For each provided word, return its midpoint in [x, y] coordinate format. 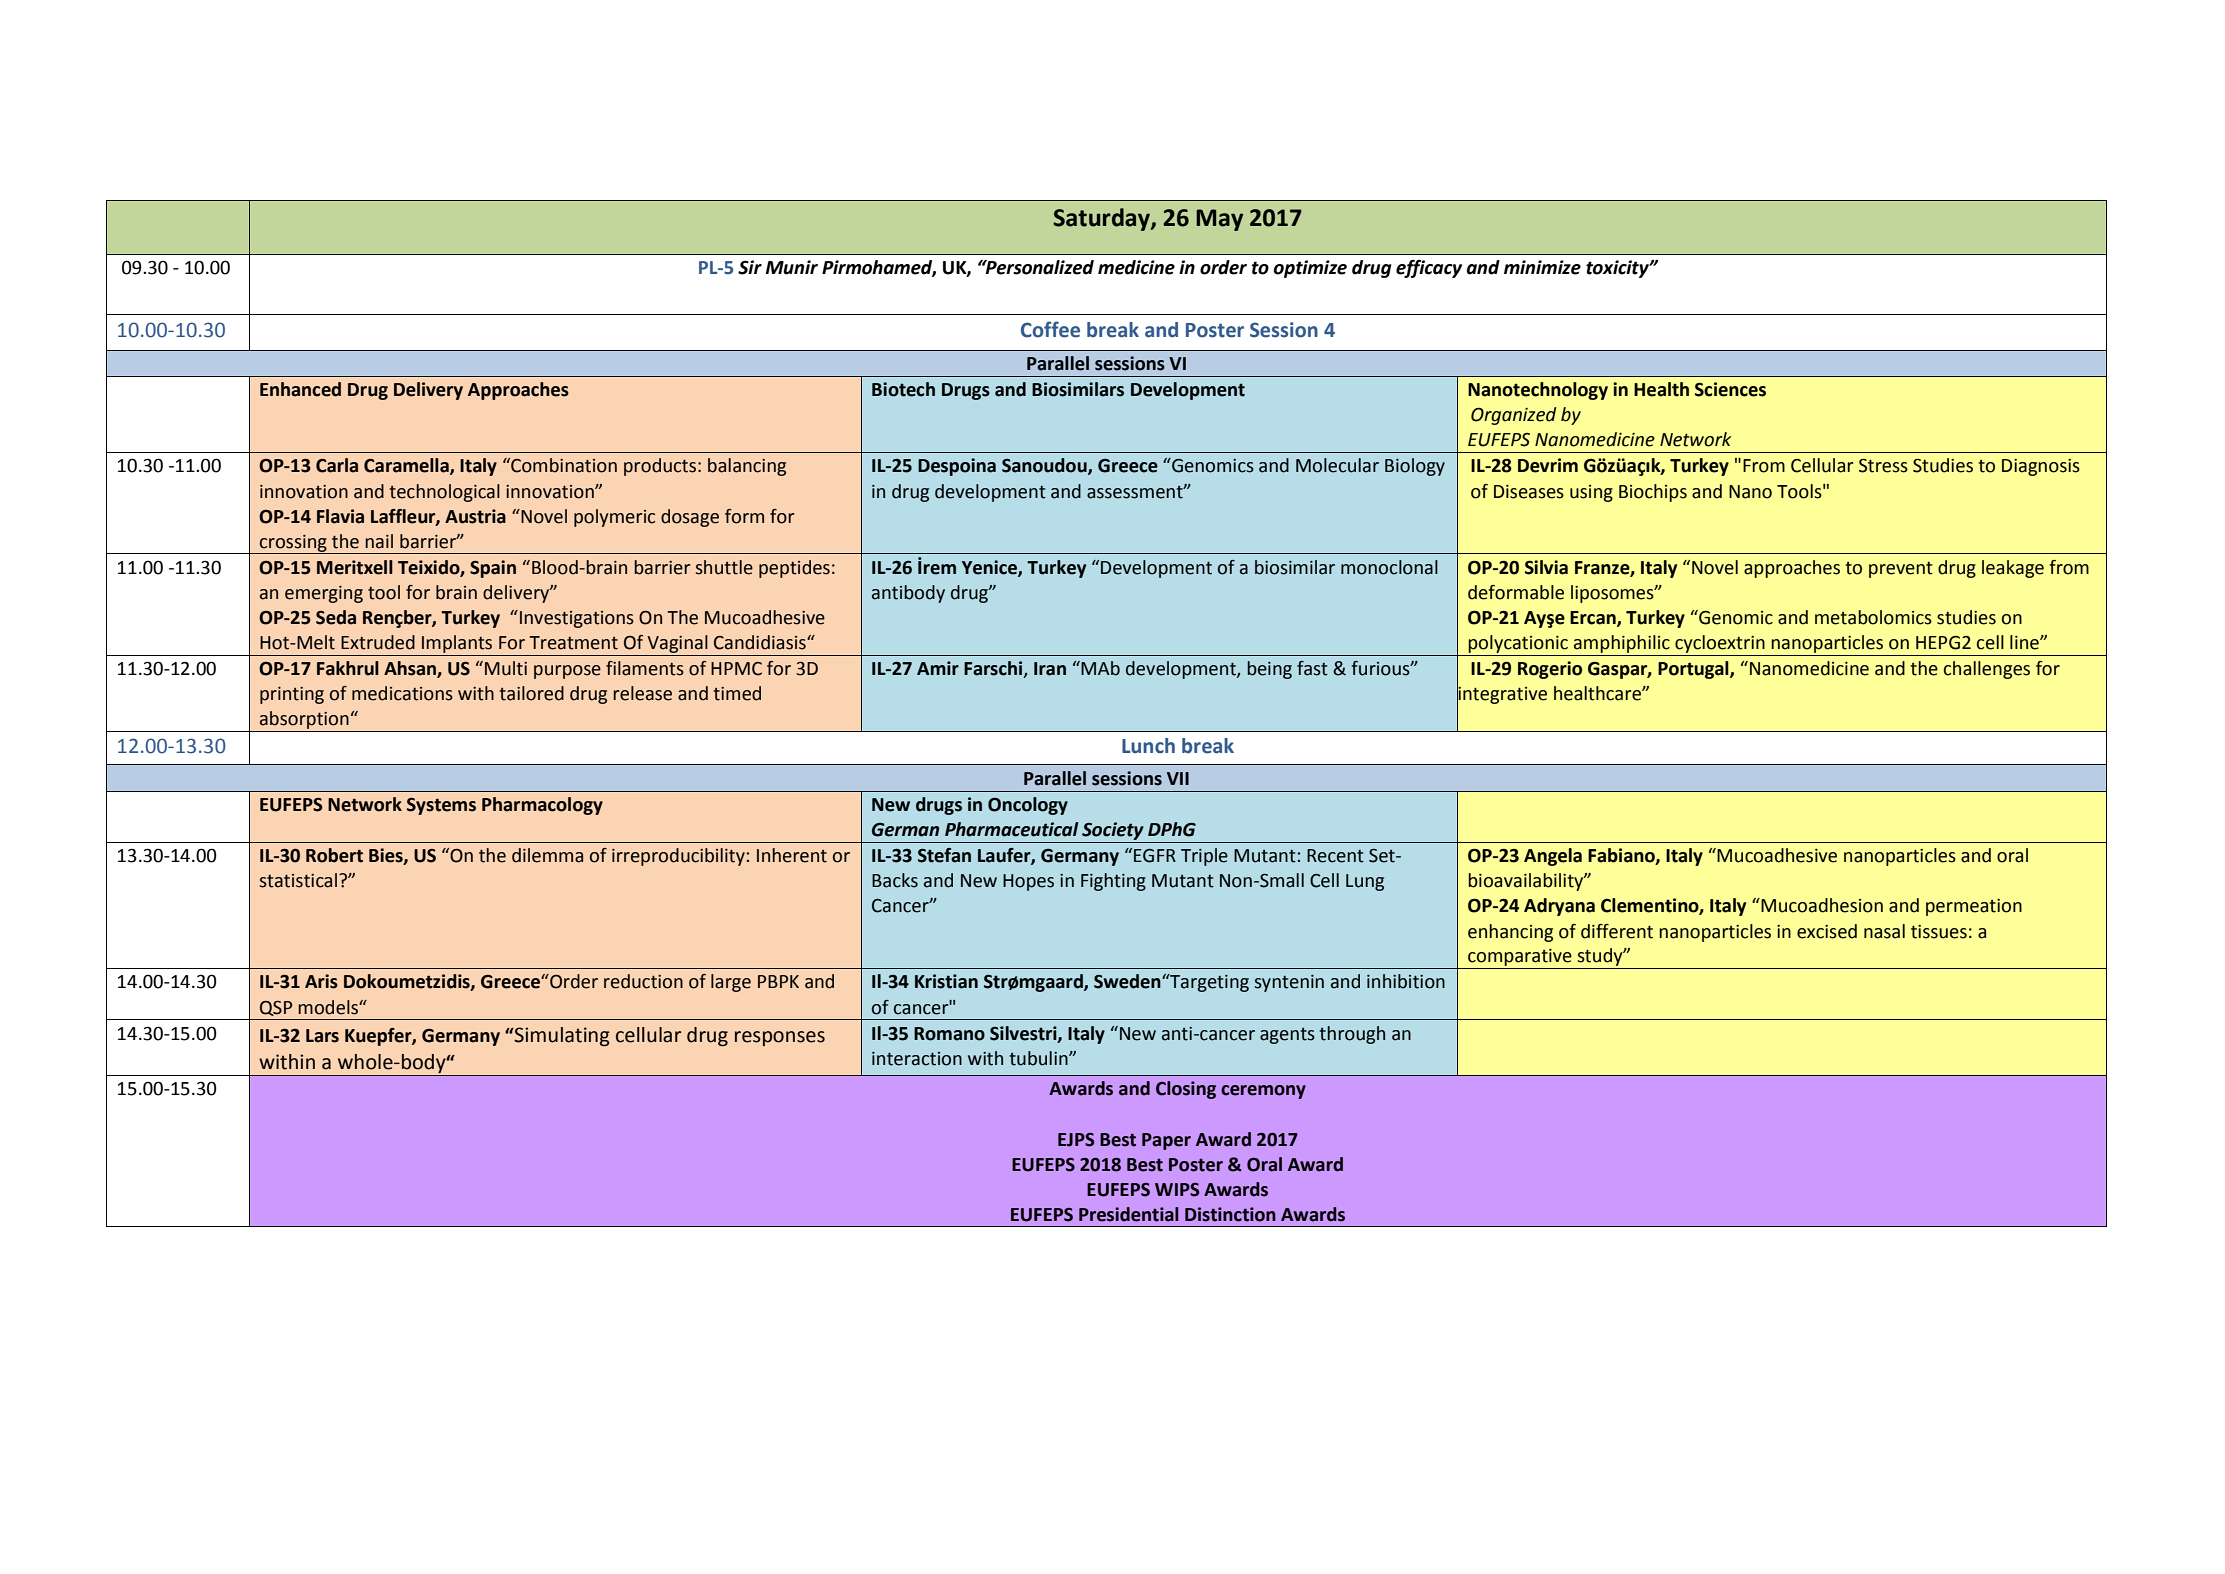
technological [444, 493]
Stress [1883, 466]
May [1219, 220]
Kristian [946, 981]
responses [780, 1038]
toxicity [1618, 269]
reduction [643, 981]
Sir [750, 267]
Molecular [1337, 465]
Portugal [1694, 670]
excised [1827, 931]
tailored [531, 693]
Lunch [1148, 746]
